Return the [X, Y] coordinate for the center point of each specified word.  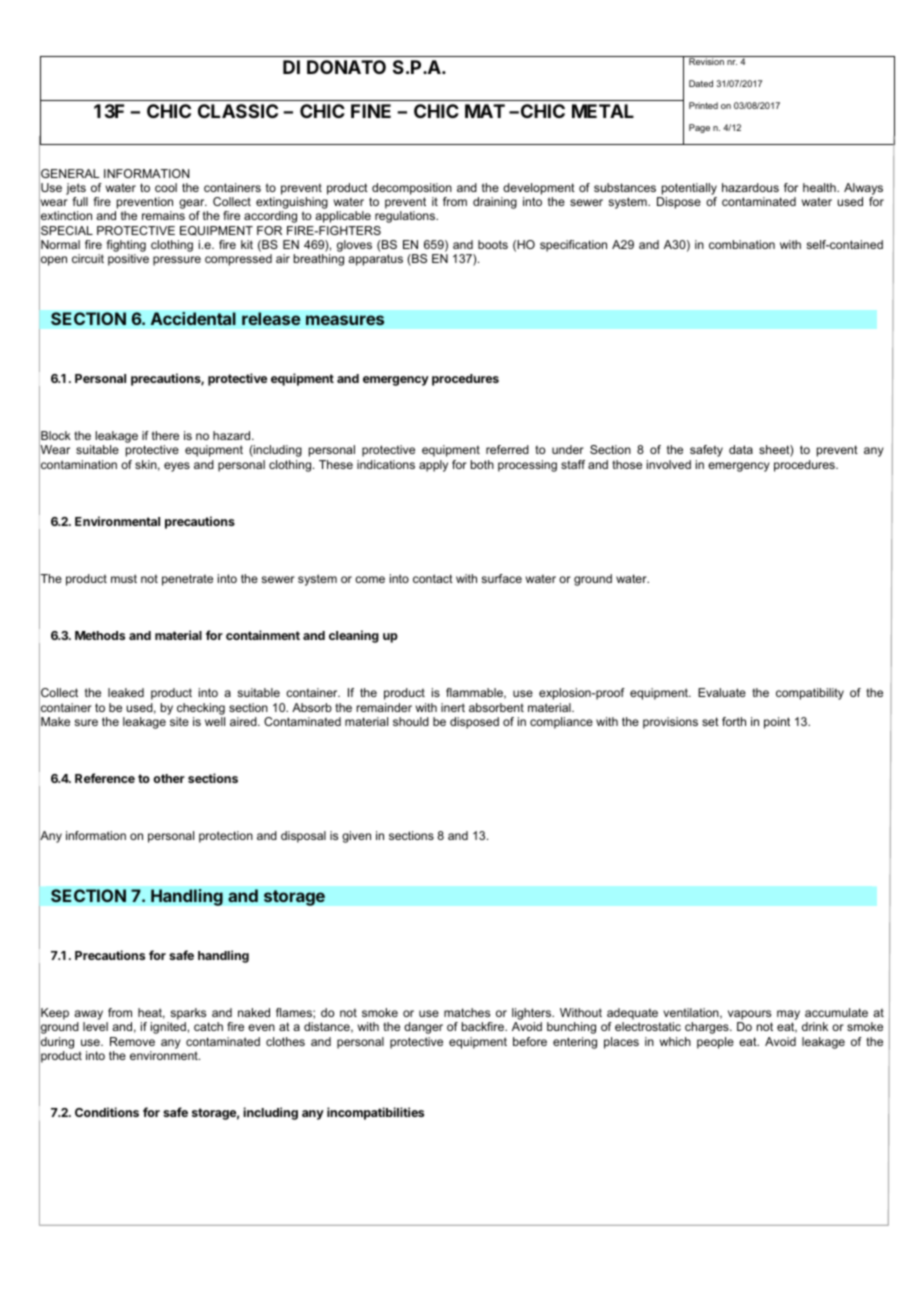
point [777, 723]
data [741, 449]
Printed [703, 105]
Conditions [107, 1112]
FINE [371, 111]
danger [423, 1028]
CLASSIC [238, 111]
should [411, 721]
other [169, 778]
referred [507, 449]
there [165, 435]
